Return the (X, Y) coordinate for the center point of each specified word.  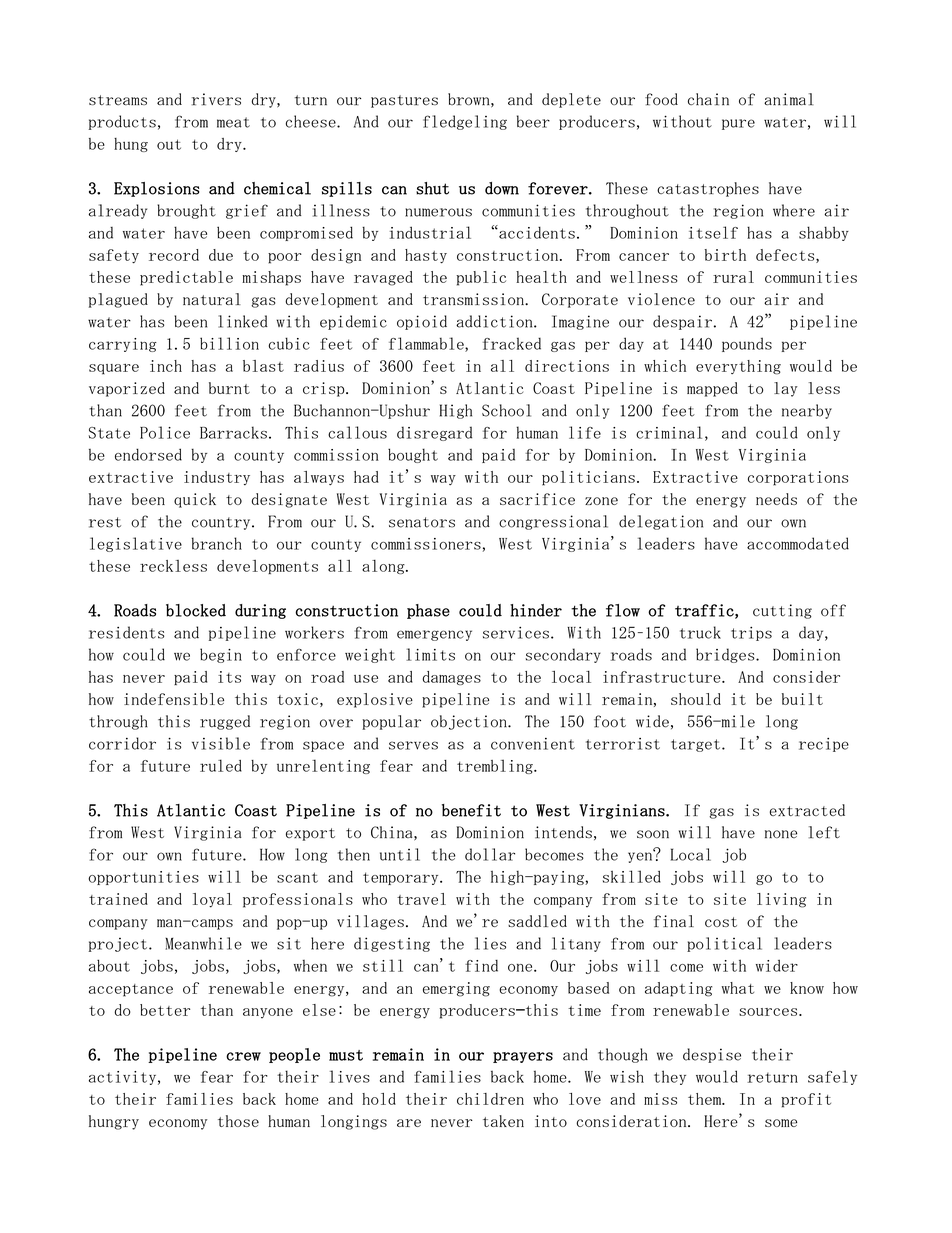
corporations (798, 478)
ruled (221, 765)
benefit (471, 810)
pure (738, 124)
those (238, 1121)
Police (165, 432)
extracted (807, 810)
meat (233, 122)
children (490, 1099)
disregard (434, 433)
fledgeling (465, 122)
